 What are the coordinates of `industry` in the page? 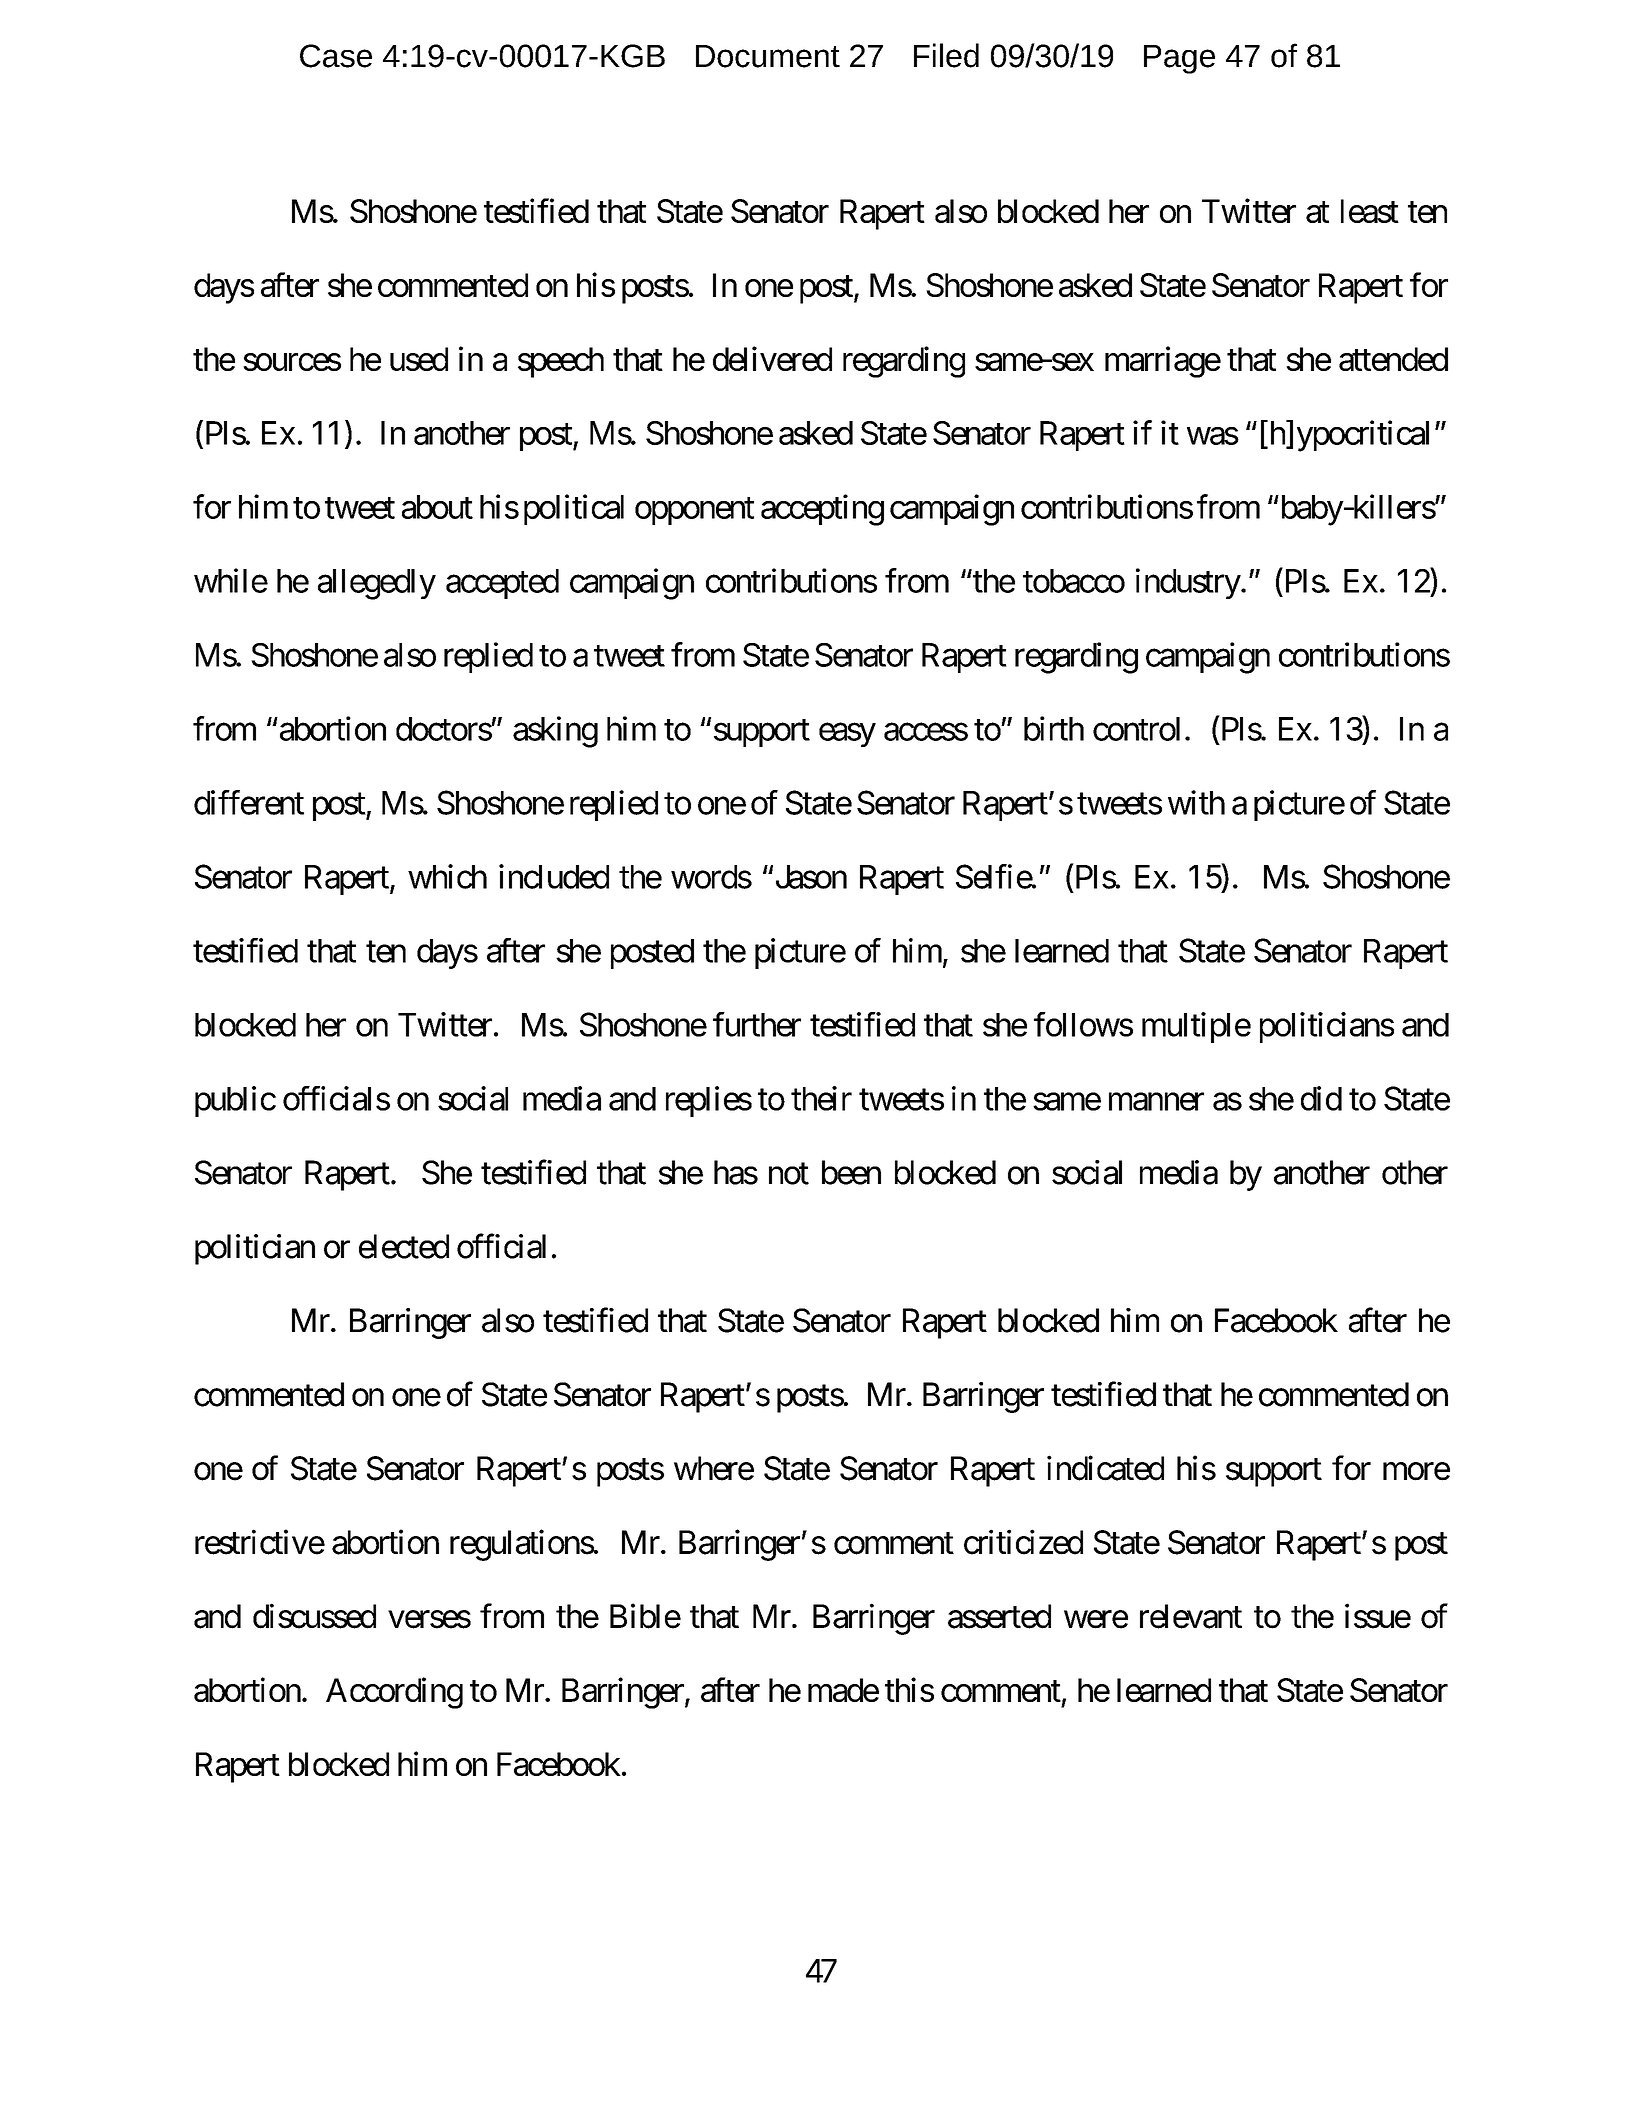 It's located at (1188, 583).
